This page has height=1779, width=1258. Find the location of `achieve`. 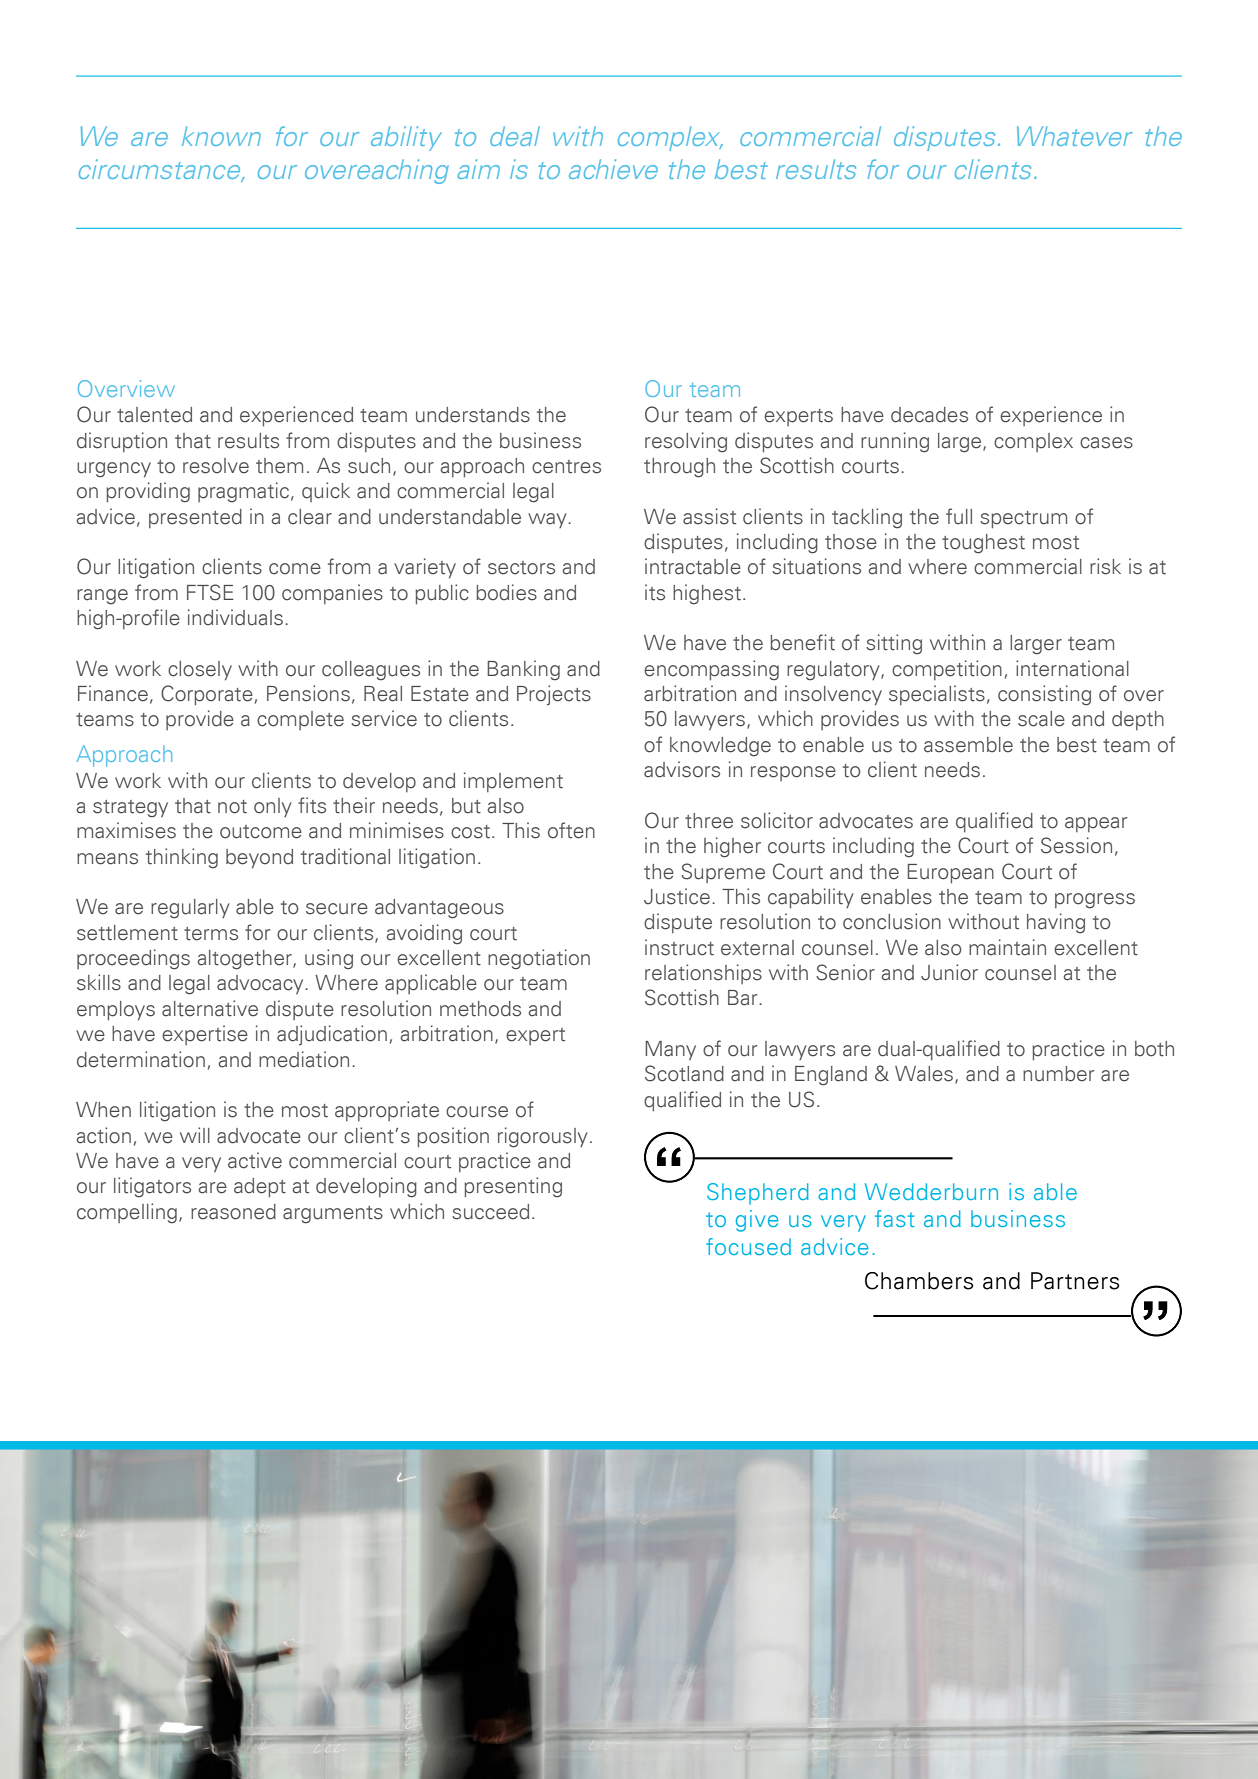

achieve is located at coordinates (613, 169).
